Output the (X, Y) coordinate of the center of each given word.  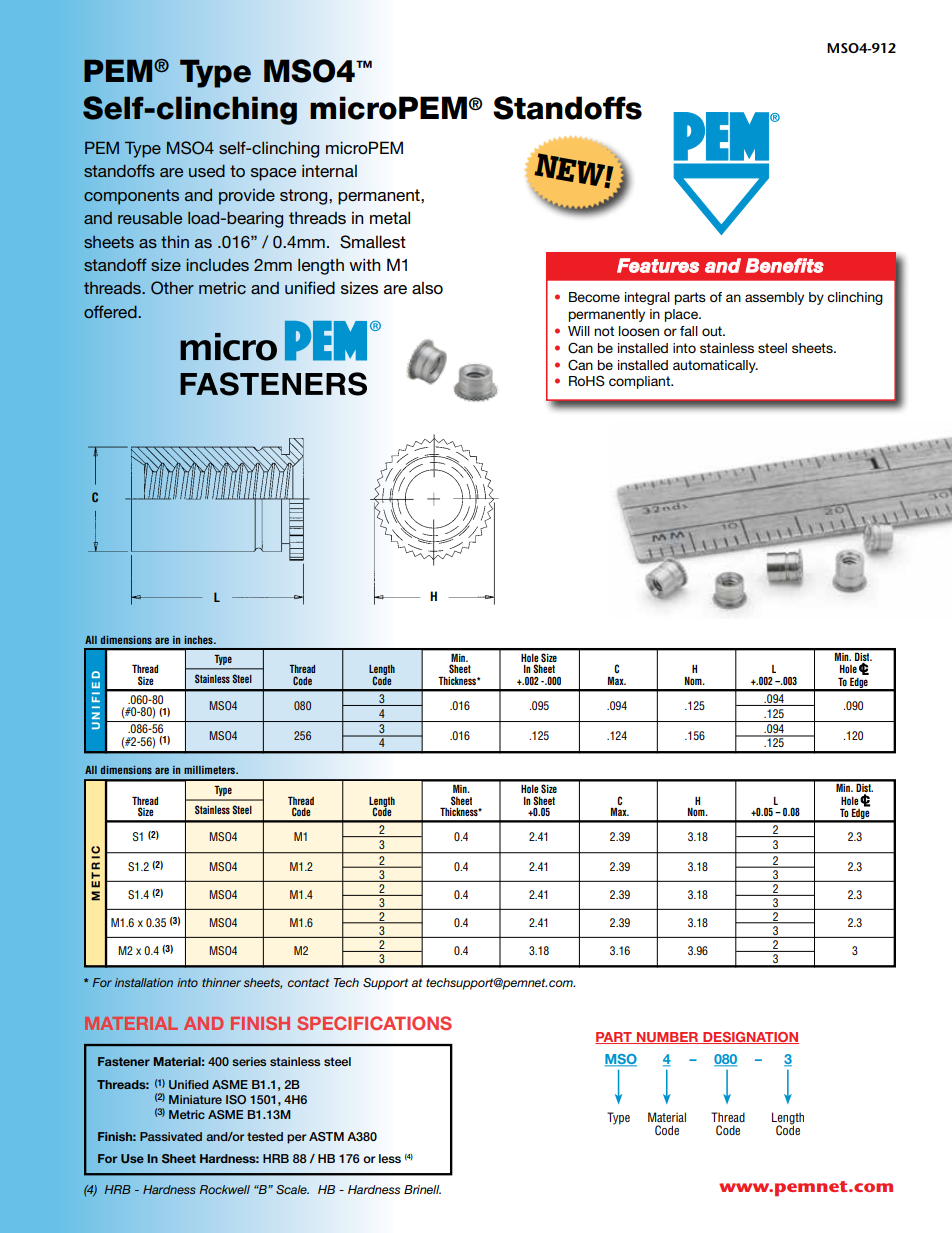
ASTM (326, 1136)
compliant (640, 382)
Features (658, 265)
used (207, 171)
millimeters (211, 770)
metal (390, 217)
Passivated (171, 1136)
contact (308, 982)
